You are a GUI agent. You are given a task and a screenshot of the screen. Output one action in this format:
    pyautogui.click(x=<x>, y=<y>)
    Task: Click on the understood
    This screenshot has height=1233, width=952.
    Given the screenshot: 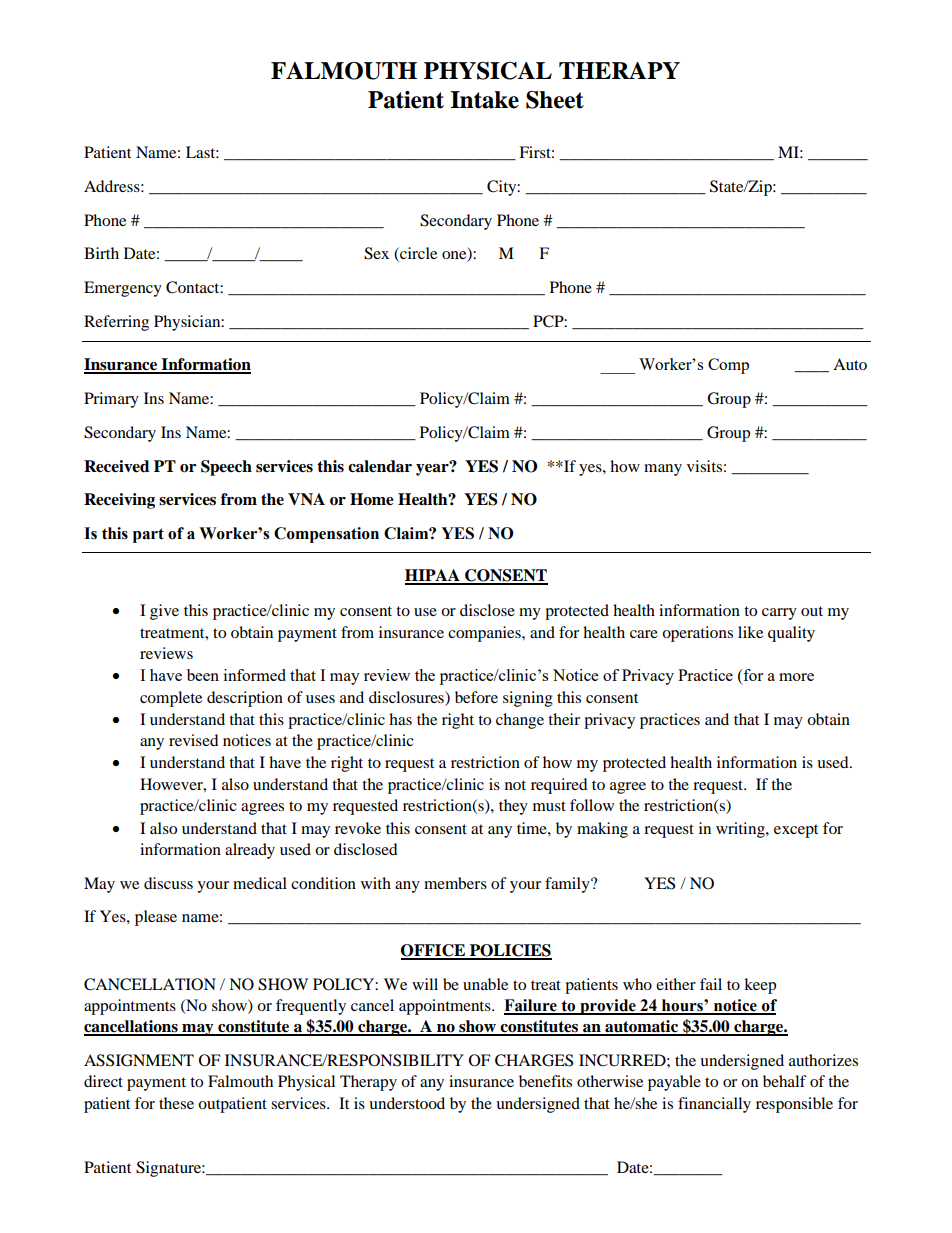 What is the action you would take?
    pyautogui.click(x=407, y=1103)
